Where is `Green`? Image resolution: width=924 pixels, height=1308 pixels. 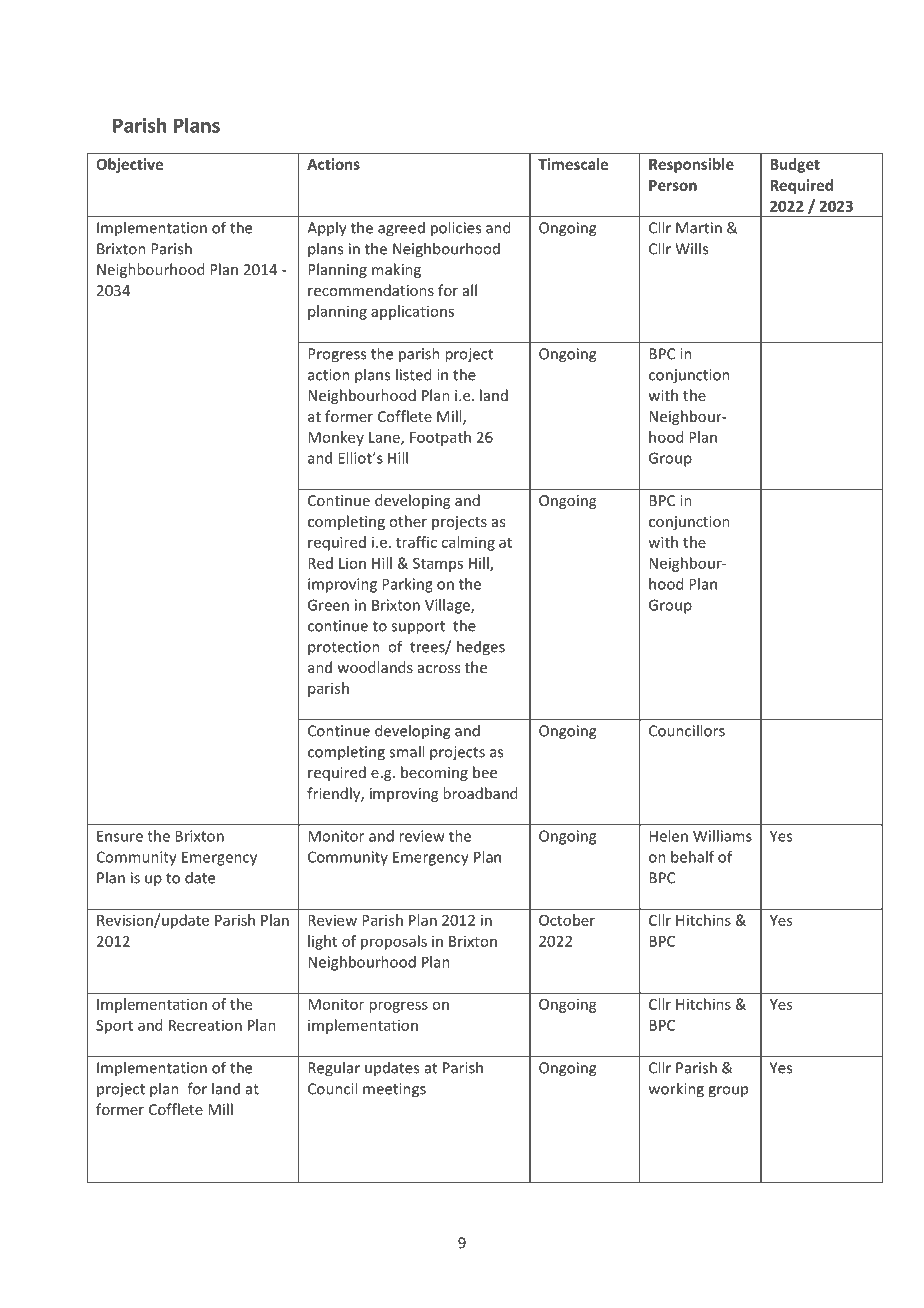
Green is located at coordinates (328, 605).
